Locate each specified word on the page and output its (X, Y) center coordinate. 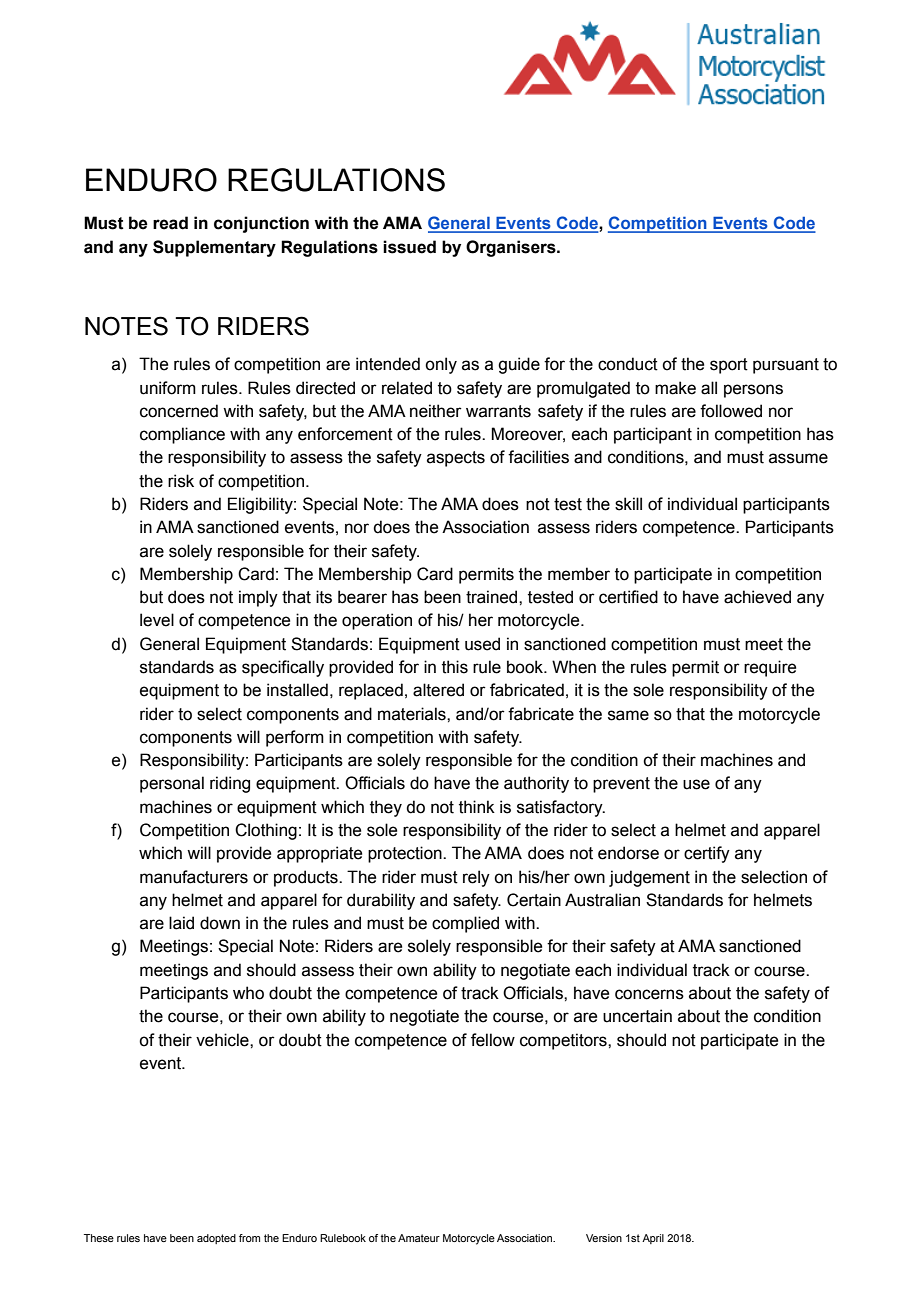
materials (413, 714)
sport (729, 366)
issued (409, 247)
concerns (649, 994)
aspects (456, 459)
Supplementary (214, 248)
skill (628, 504)
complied (465, 924)
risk (181, 481)
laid (181, 923)
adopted (216, 1239)
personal (172, 784)
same (628, 715)
